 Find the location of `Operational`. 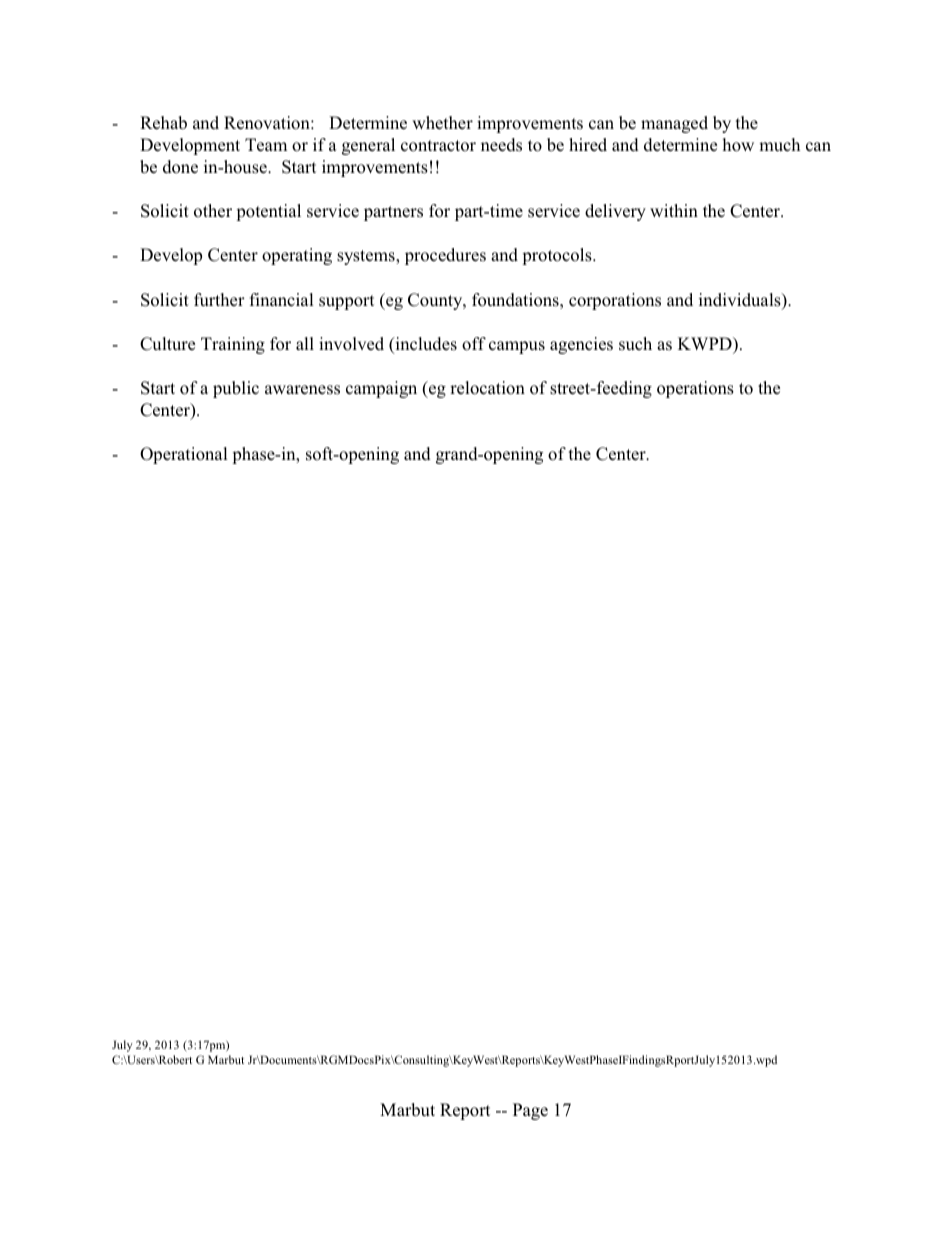

Operational is located at coordinates (184, 455).
